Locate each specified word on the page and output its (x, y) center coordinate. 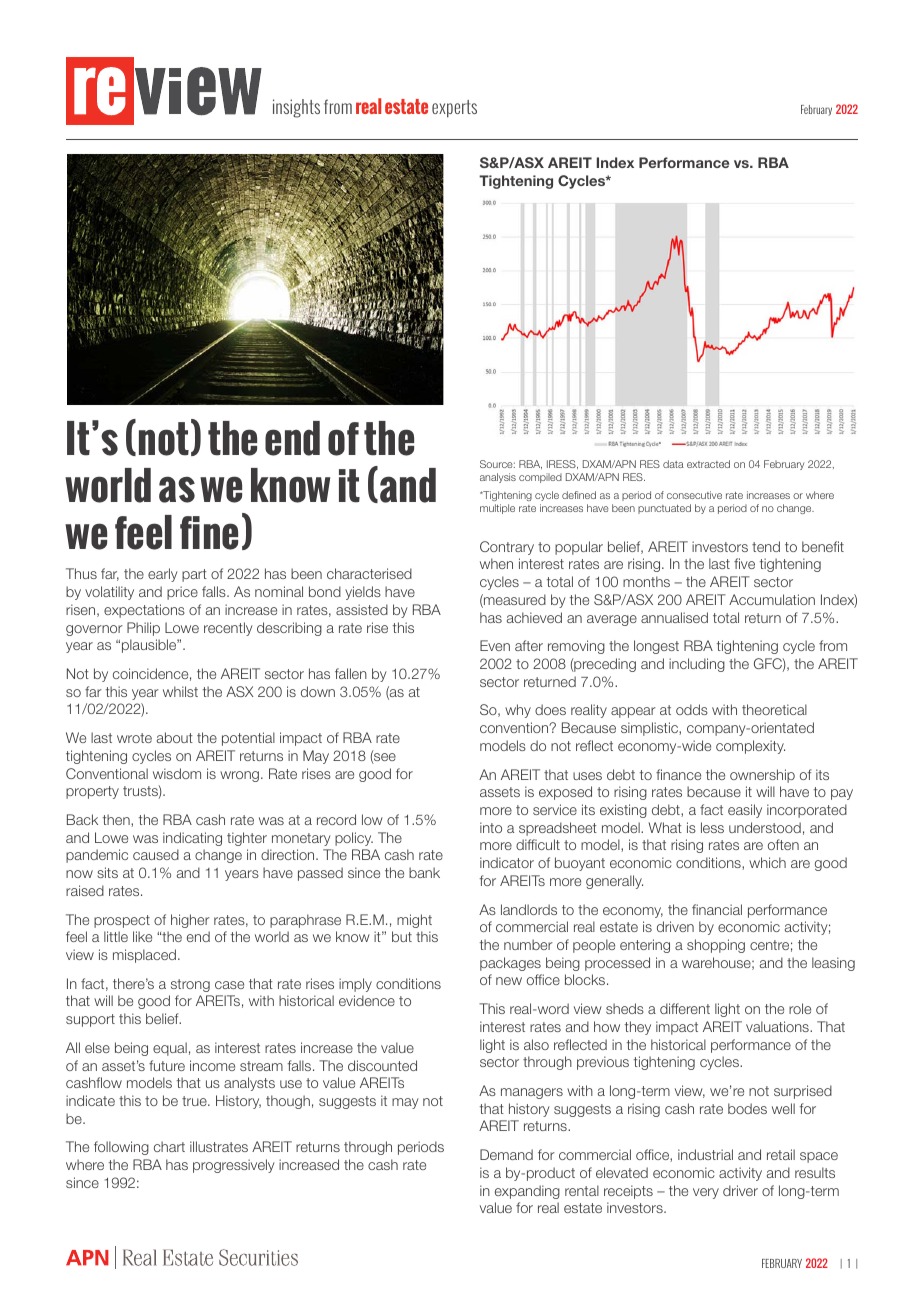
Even (495, 645)
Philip (143, 629)
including (697, 665)
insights (296, 108)
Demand (506, 1154)
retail (781, 1154)
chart (169, 1146)
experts (454, 109)
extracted (708, 464)
